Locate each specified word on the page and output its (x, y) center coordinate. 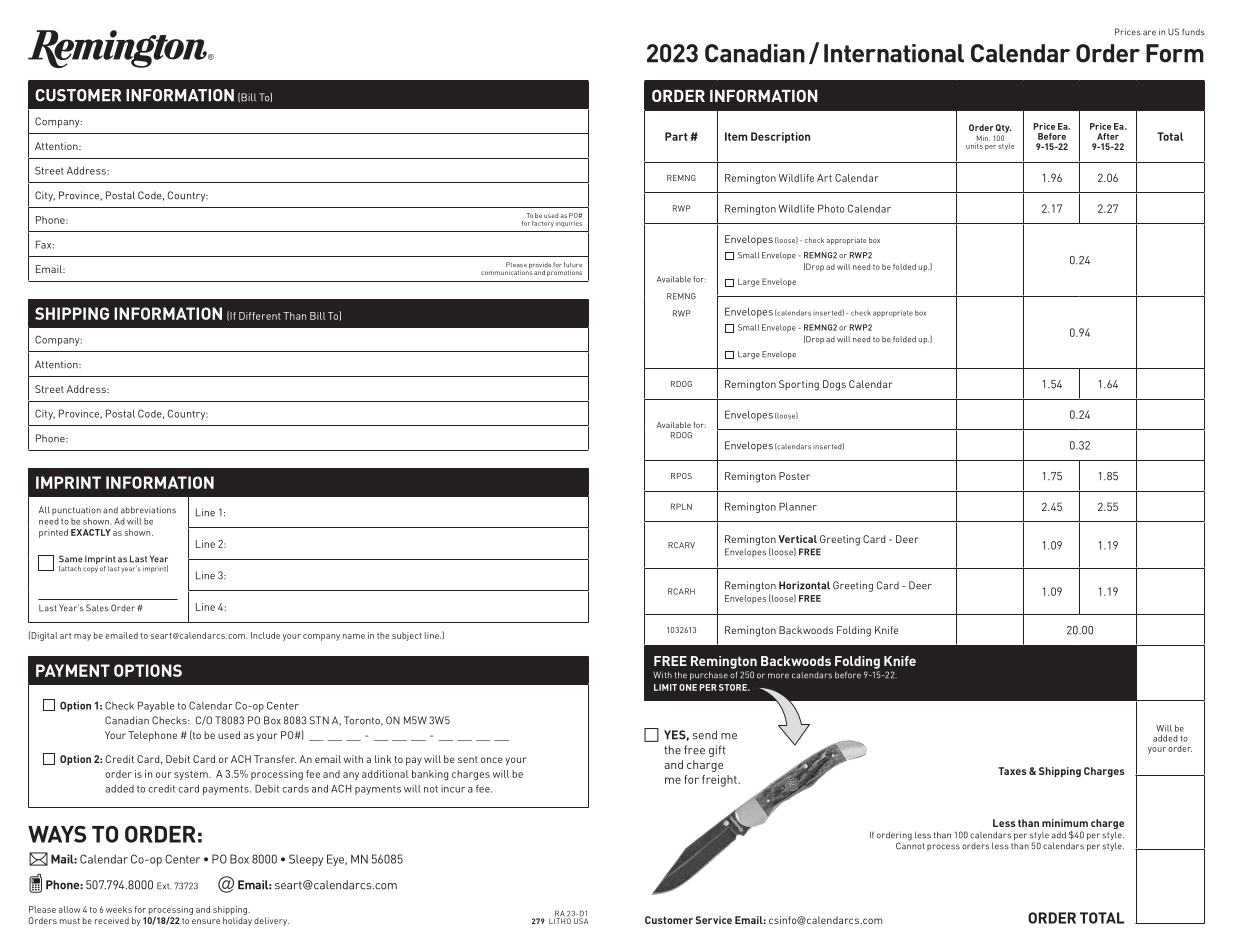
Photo (831, 208)
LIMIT (665, 687)
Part (676, 136)
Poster (794, 476)
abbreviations (148, 510)
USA (581, 920)
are (1149, 33)
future (573, 264)
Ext (164, 886)
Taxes (1012, 771)
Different (260, 316)
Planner (798, 506)
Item (736, 136)
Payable (156, 706)
